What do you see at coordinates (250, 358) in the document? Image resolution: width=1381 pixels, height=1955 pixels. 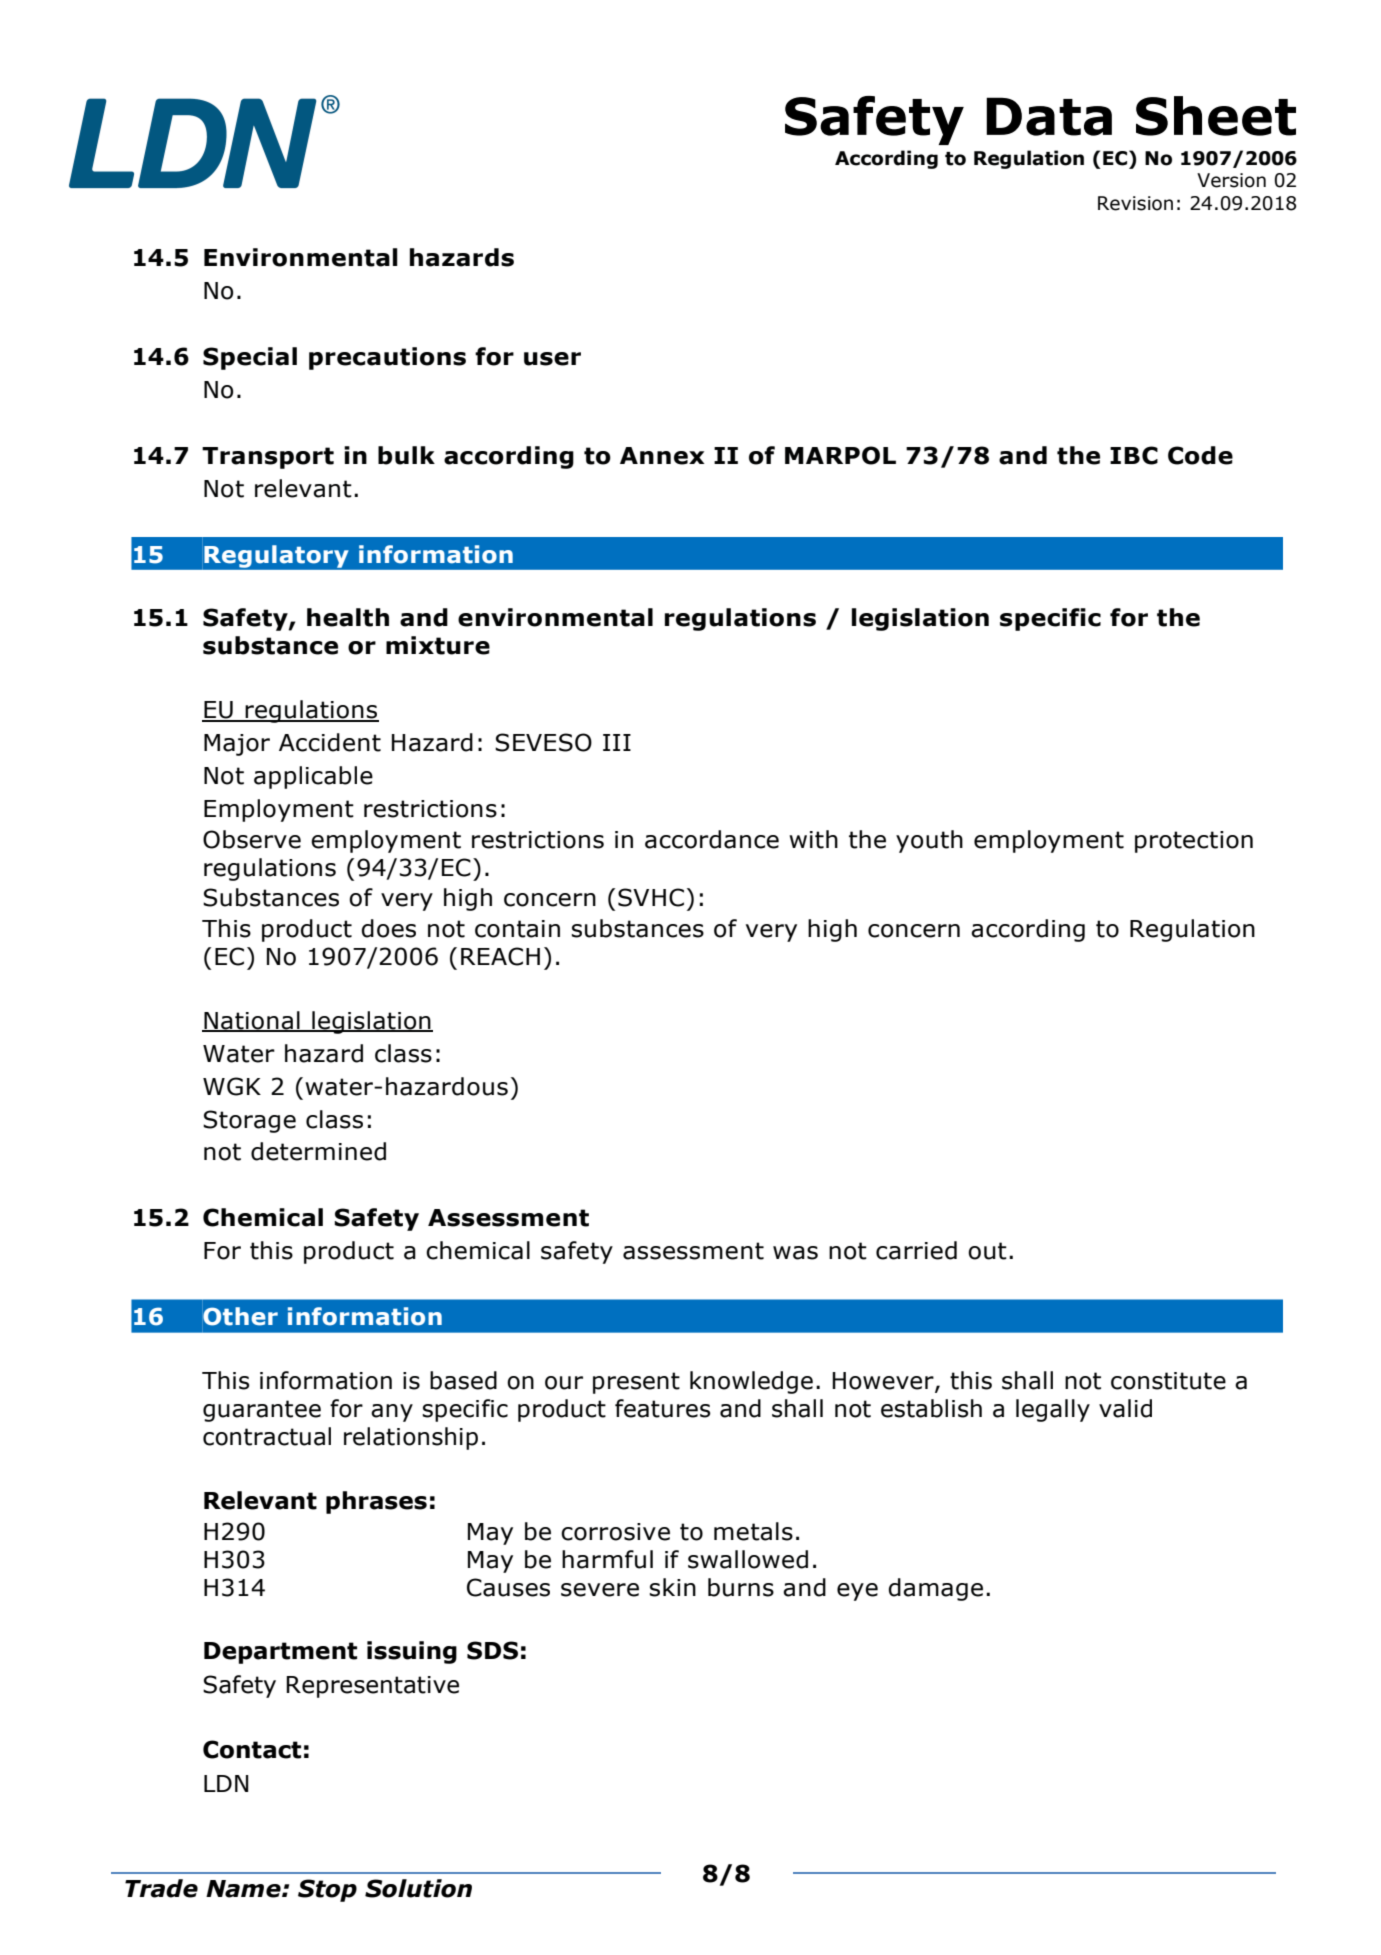 I see `Special` at bounding box center [250, 358].
